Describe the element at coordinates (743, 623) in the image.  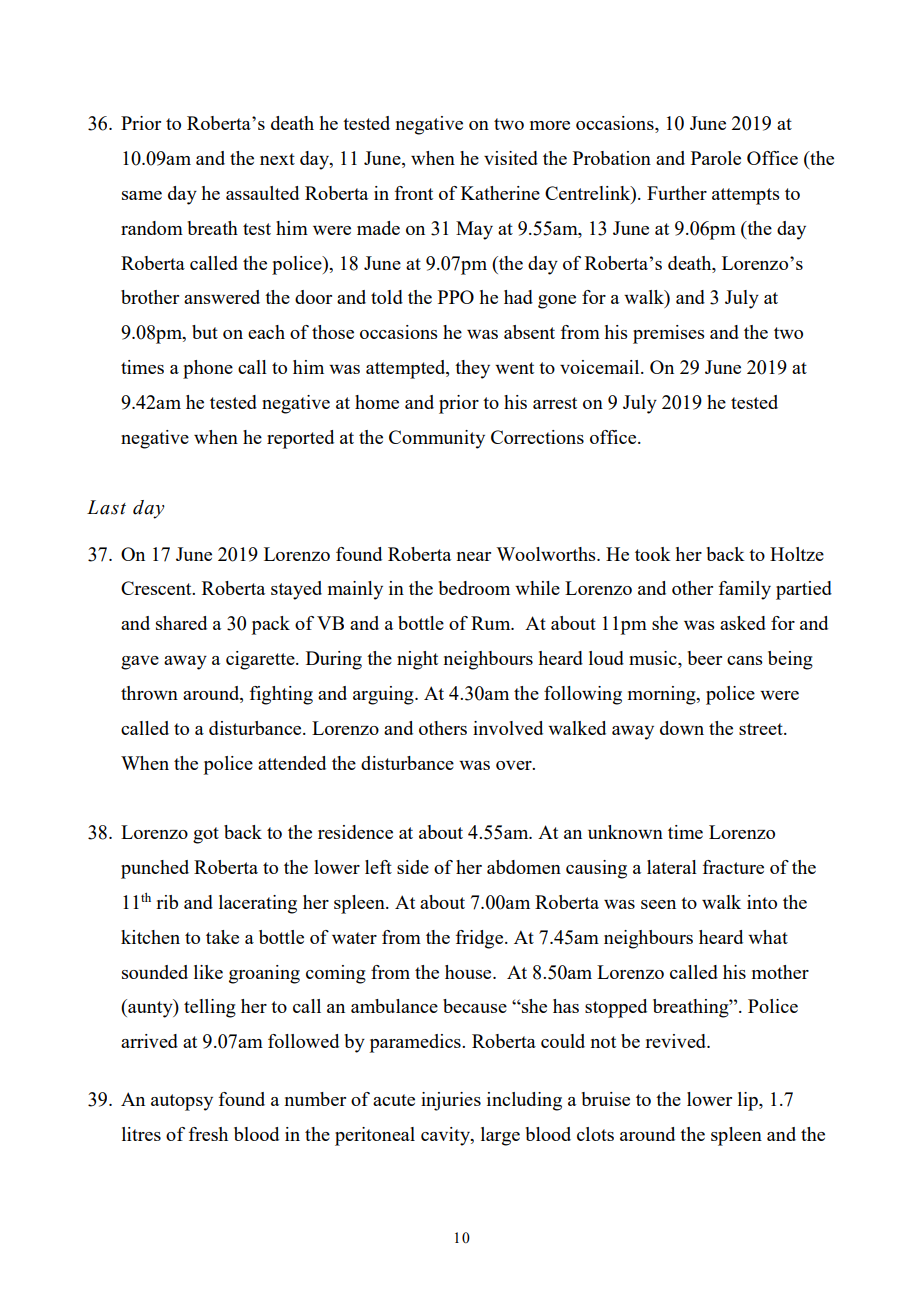
I see `asked` at that location.
